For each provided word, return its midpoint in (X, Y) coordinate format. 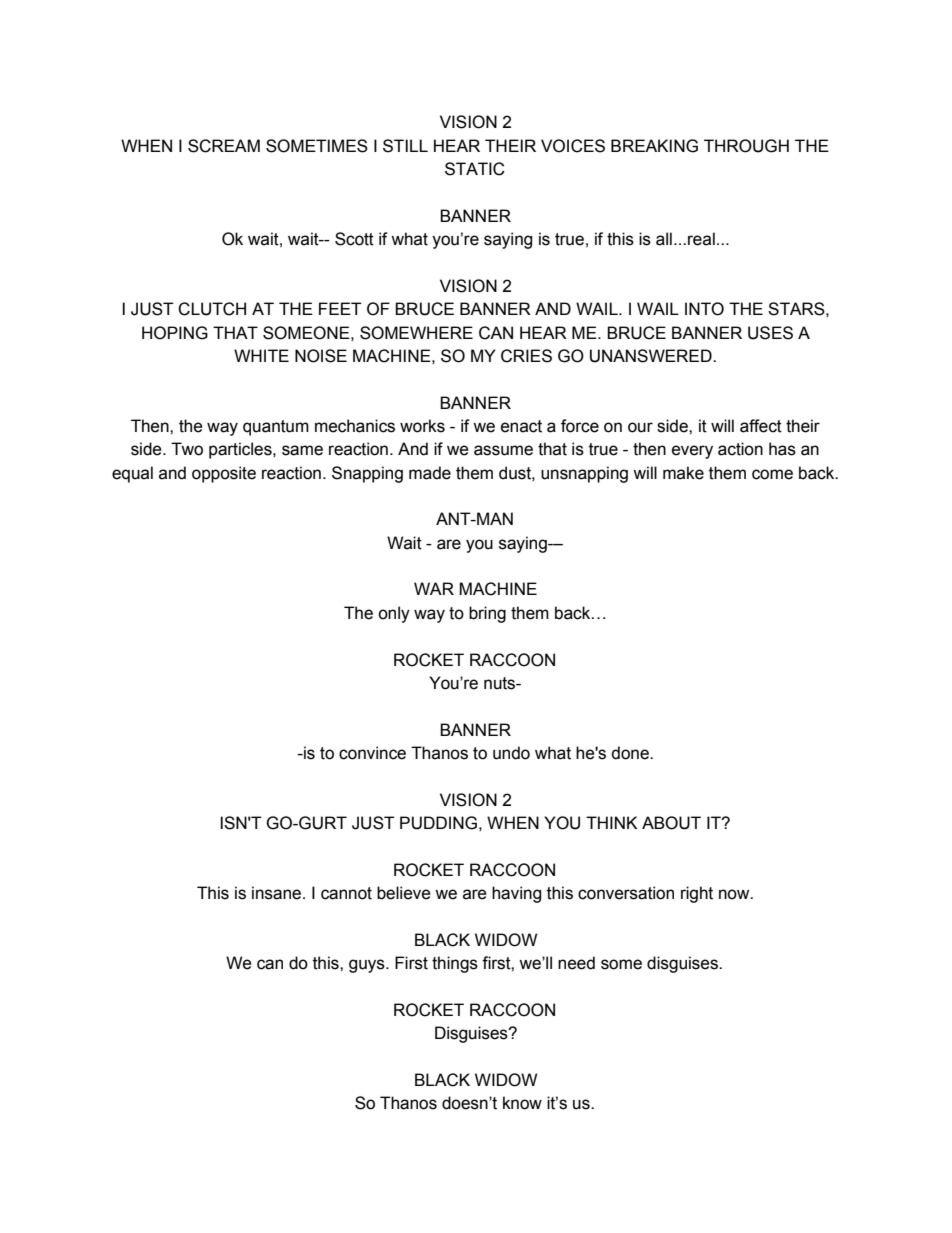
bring (487, 614)
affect (761, 426)
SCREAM (224, 146)
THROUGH (746, 146)
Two (187, 449)
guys (368, 966)
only (394, 614)
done (631, 753)
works (422, 426)
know (522, 1103)
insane (276, 893)
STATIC (475, 169)
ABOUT (671, 823)
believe (404, 893)
